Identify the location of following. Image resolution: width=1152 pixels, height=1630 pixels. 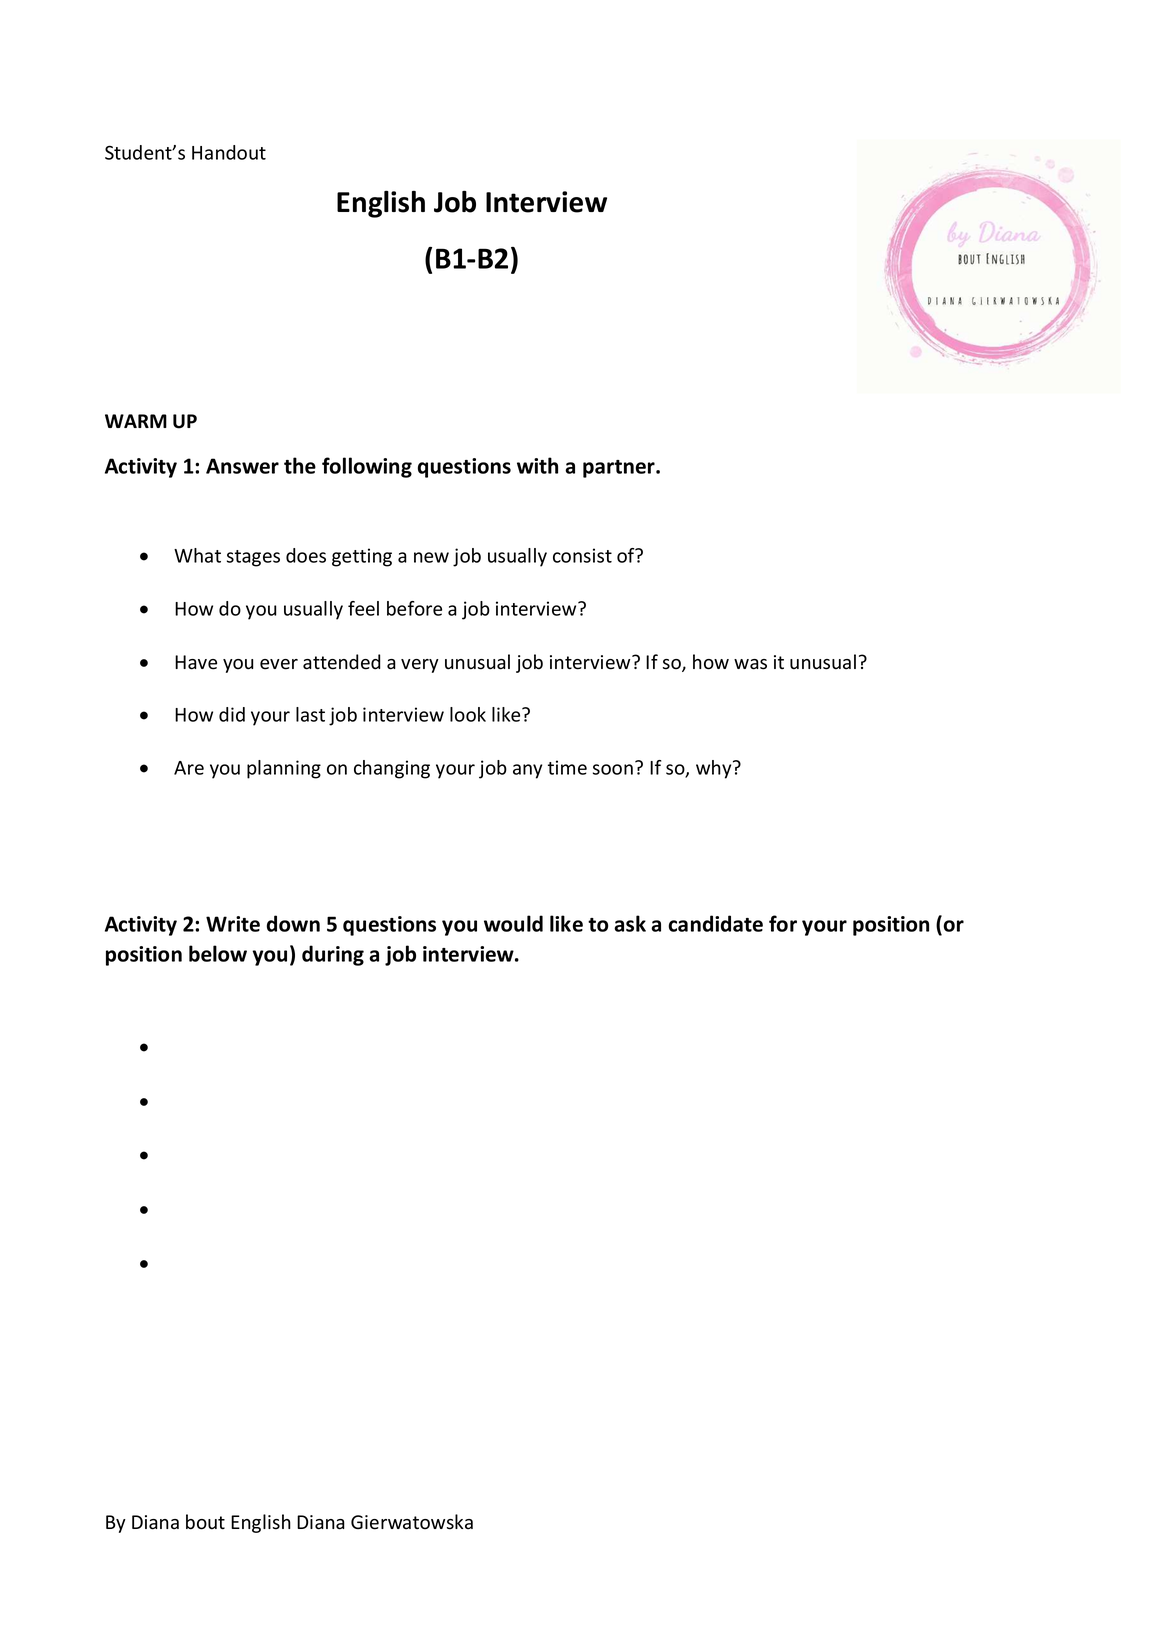
(367, 467).
